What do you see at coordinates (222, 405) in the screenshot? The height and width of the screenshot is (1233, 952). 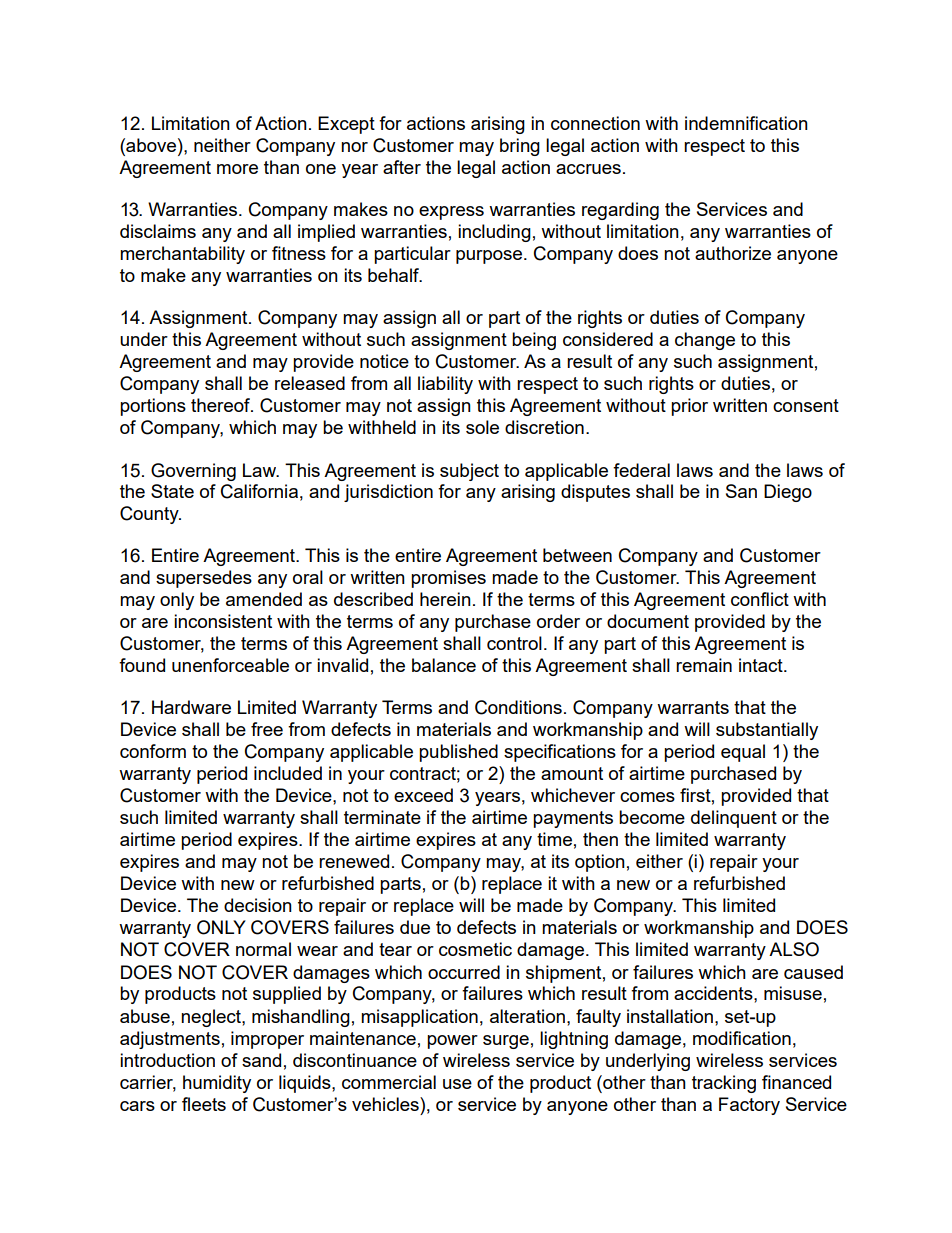 I see `thereof` at bounding box center [222, 405].
